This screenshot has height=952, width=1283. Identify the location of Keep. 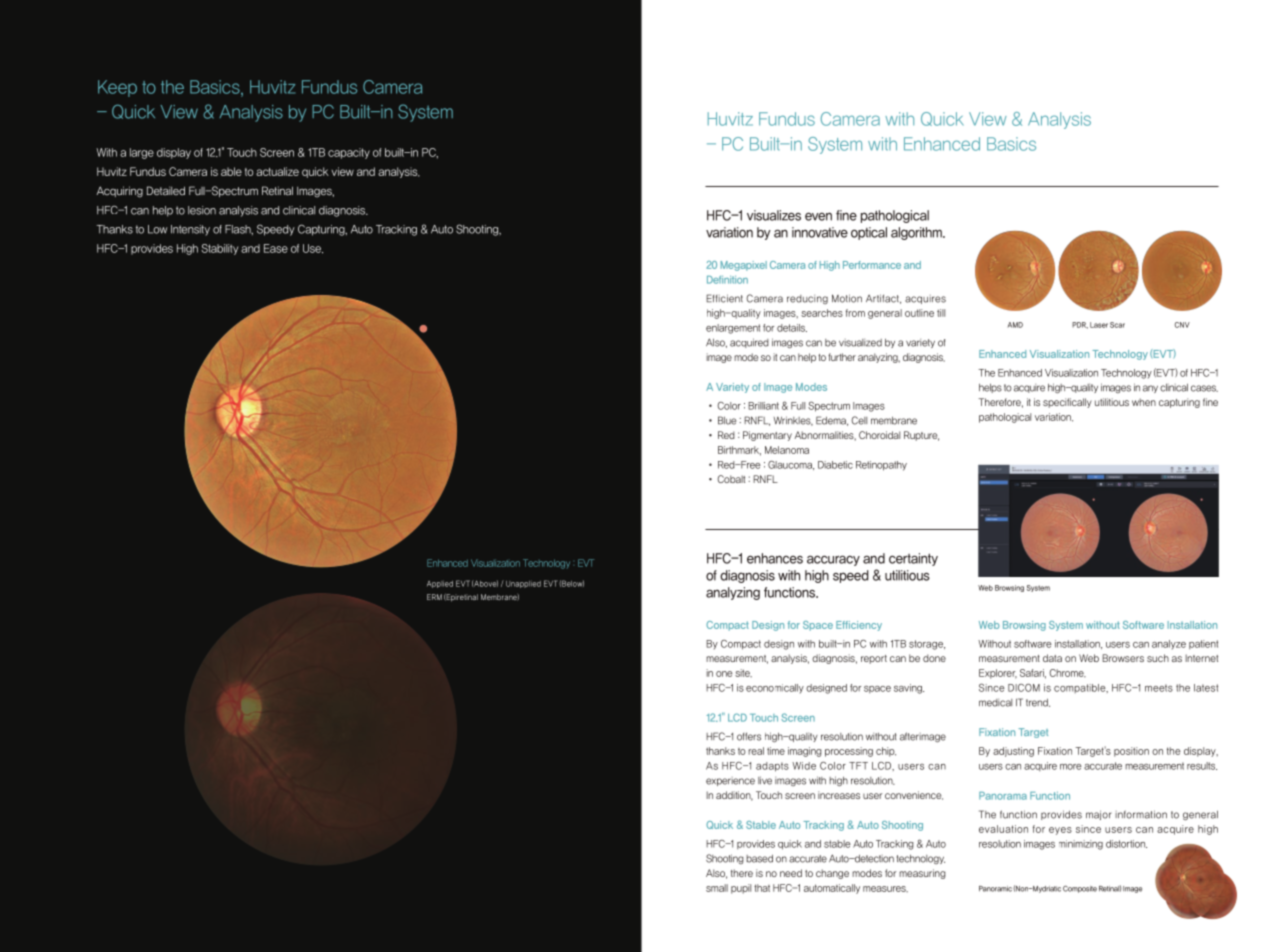
(117, 88).
